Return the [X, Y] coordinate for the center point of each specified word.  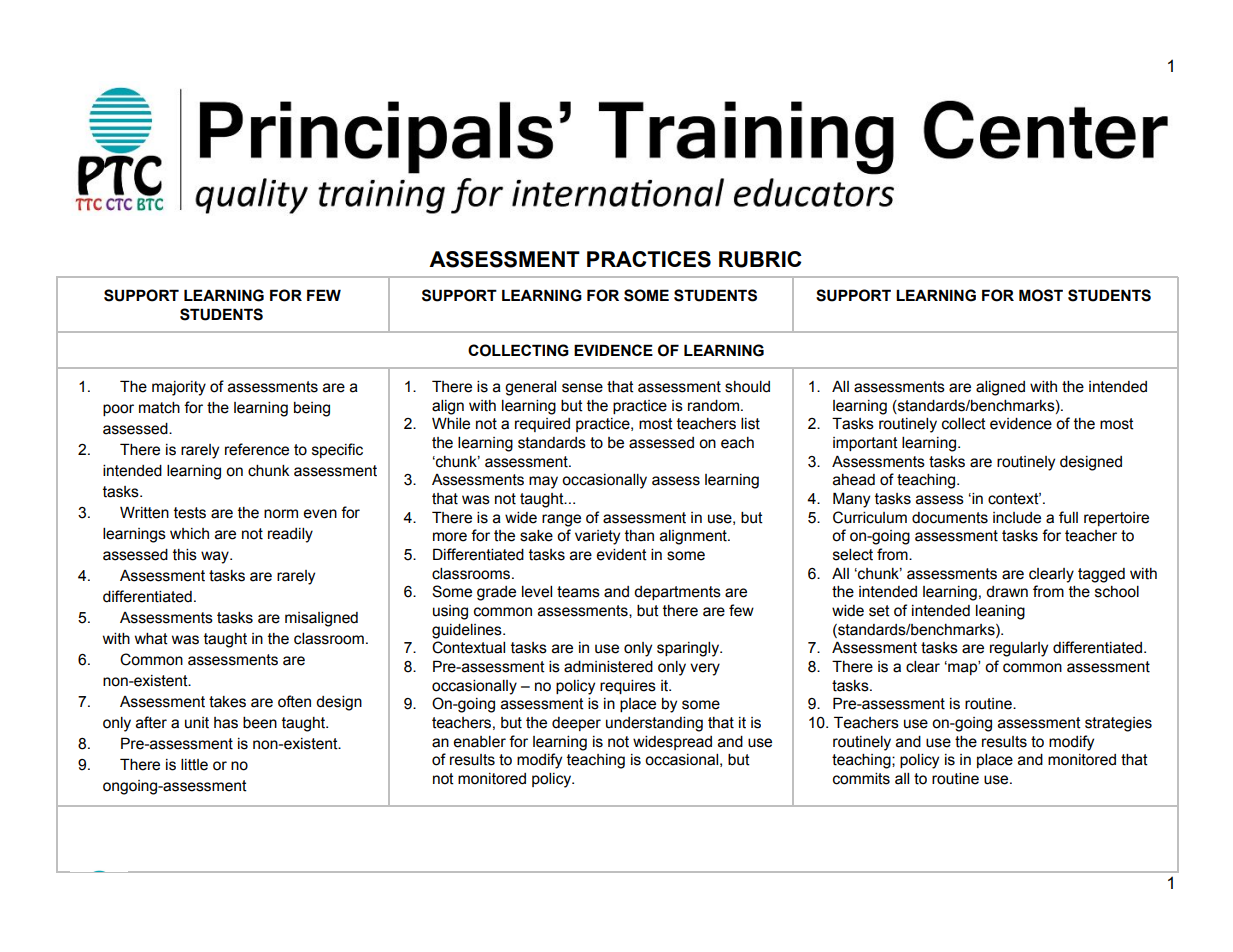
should [747, 387]
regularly [1019, 649]
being [312, 409]
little [194, 765]
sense [582, 388]
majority [179, 388]
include [1017, 518]
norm [281, 514]
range [561, 520]
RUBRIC [760, 259]
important [865, 444]
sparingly [689, 649]
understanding [654, 724]
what [151, 639]
